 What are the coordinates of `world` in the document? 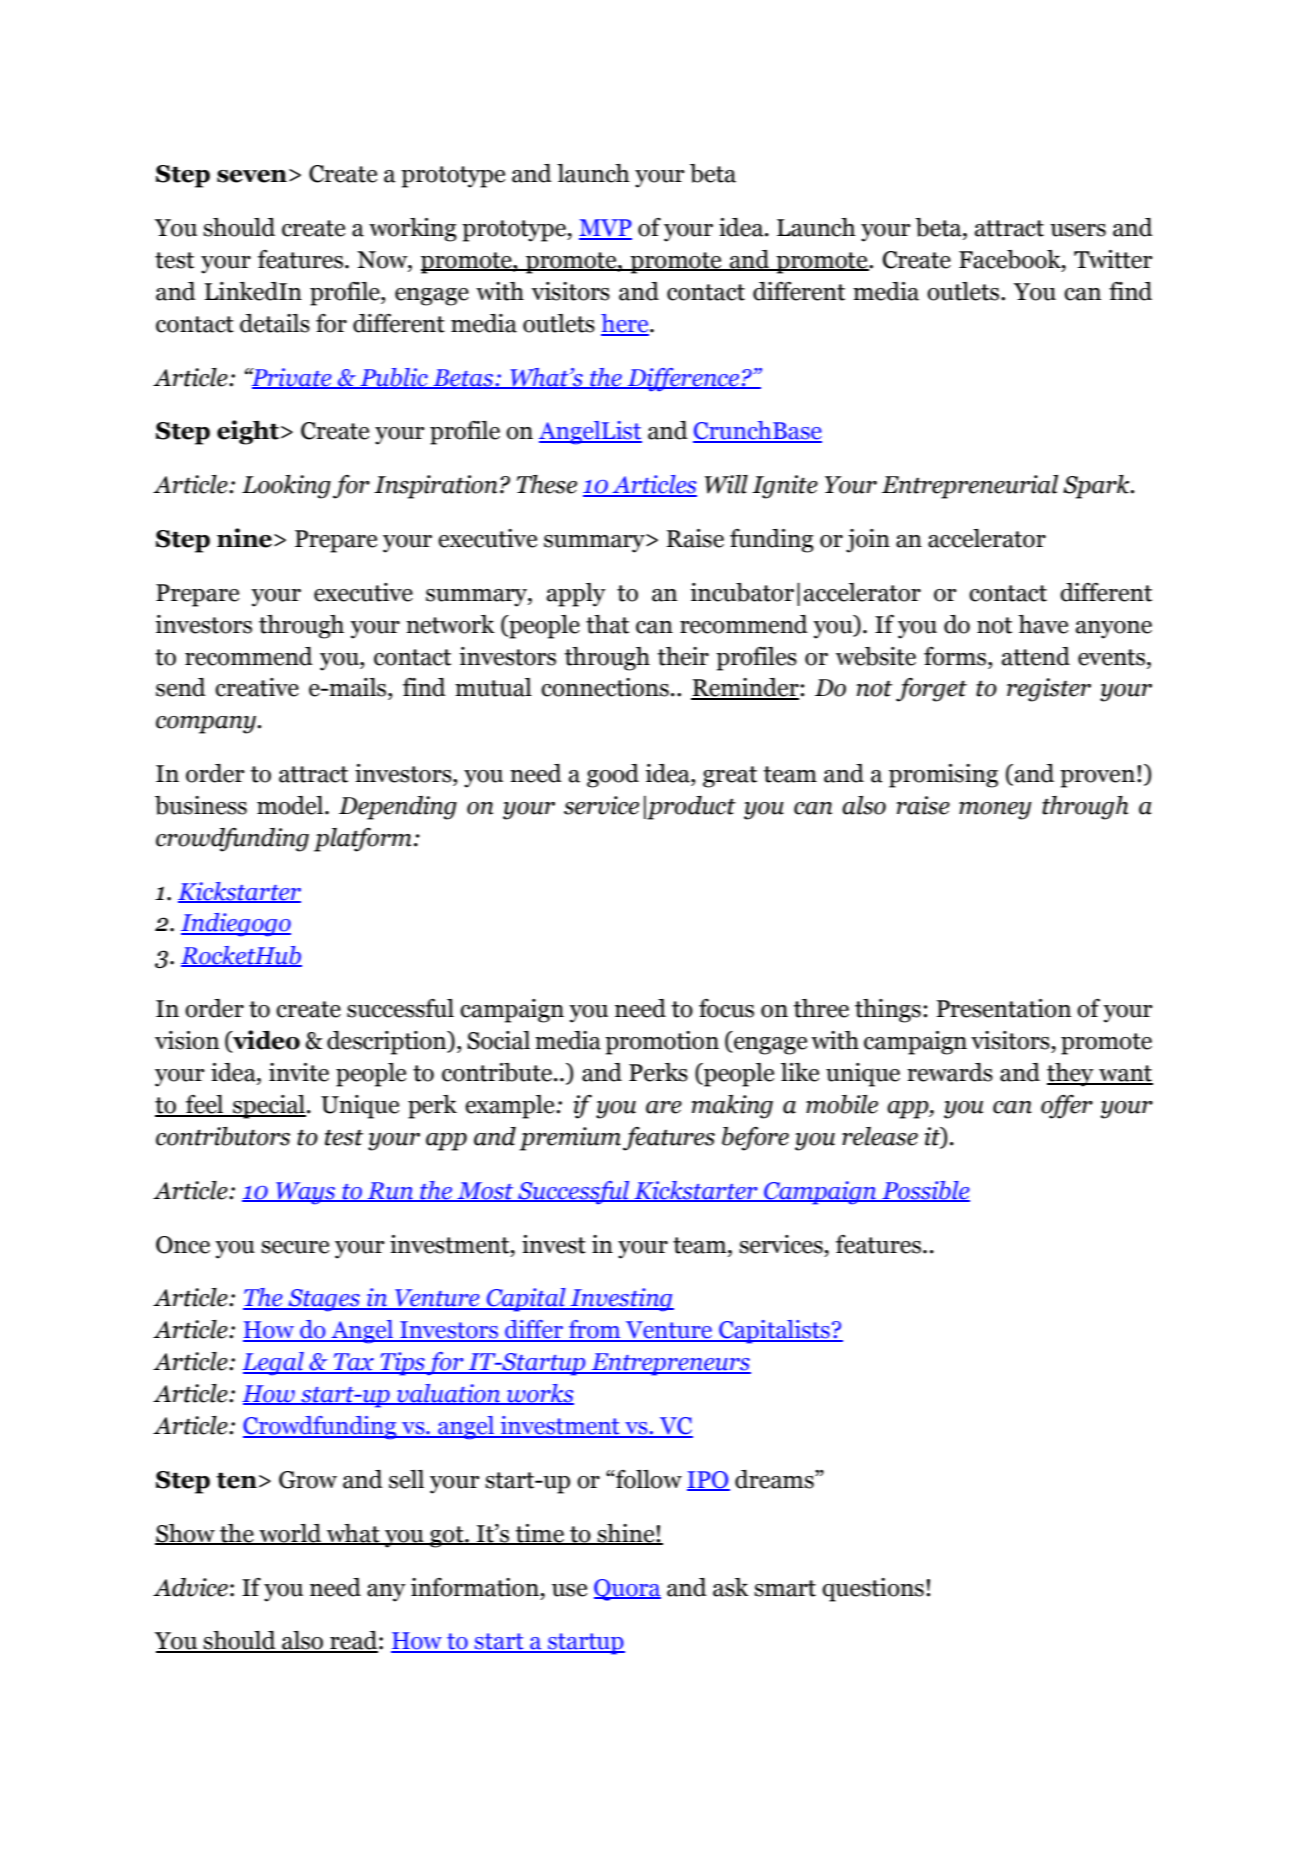 It's located at (290, 1534).
